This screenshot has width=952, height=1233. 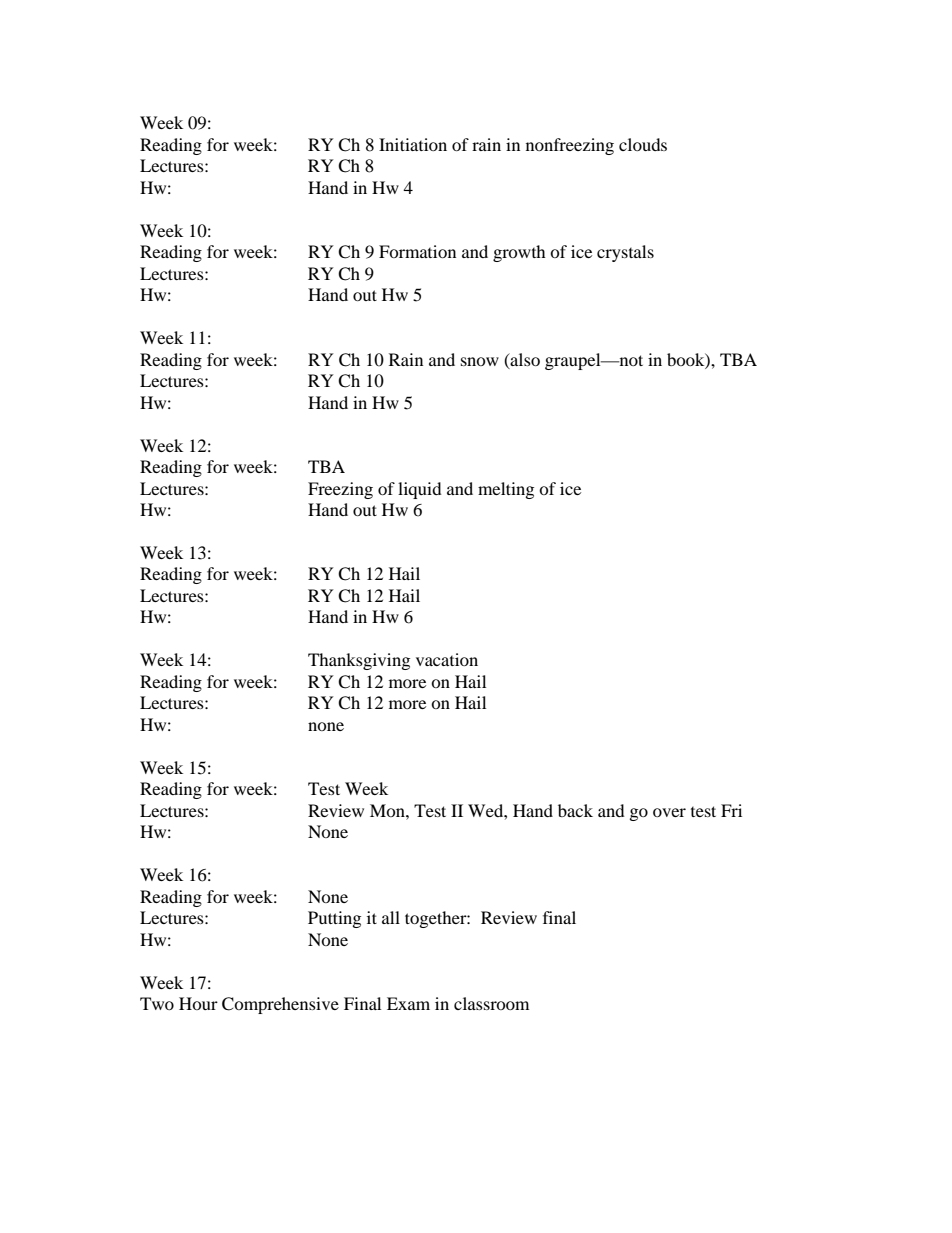 I want to click on also, so click(x=524, y=359).
